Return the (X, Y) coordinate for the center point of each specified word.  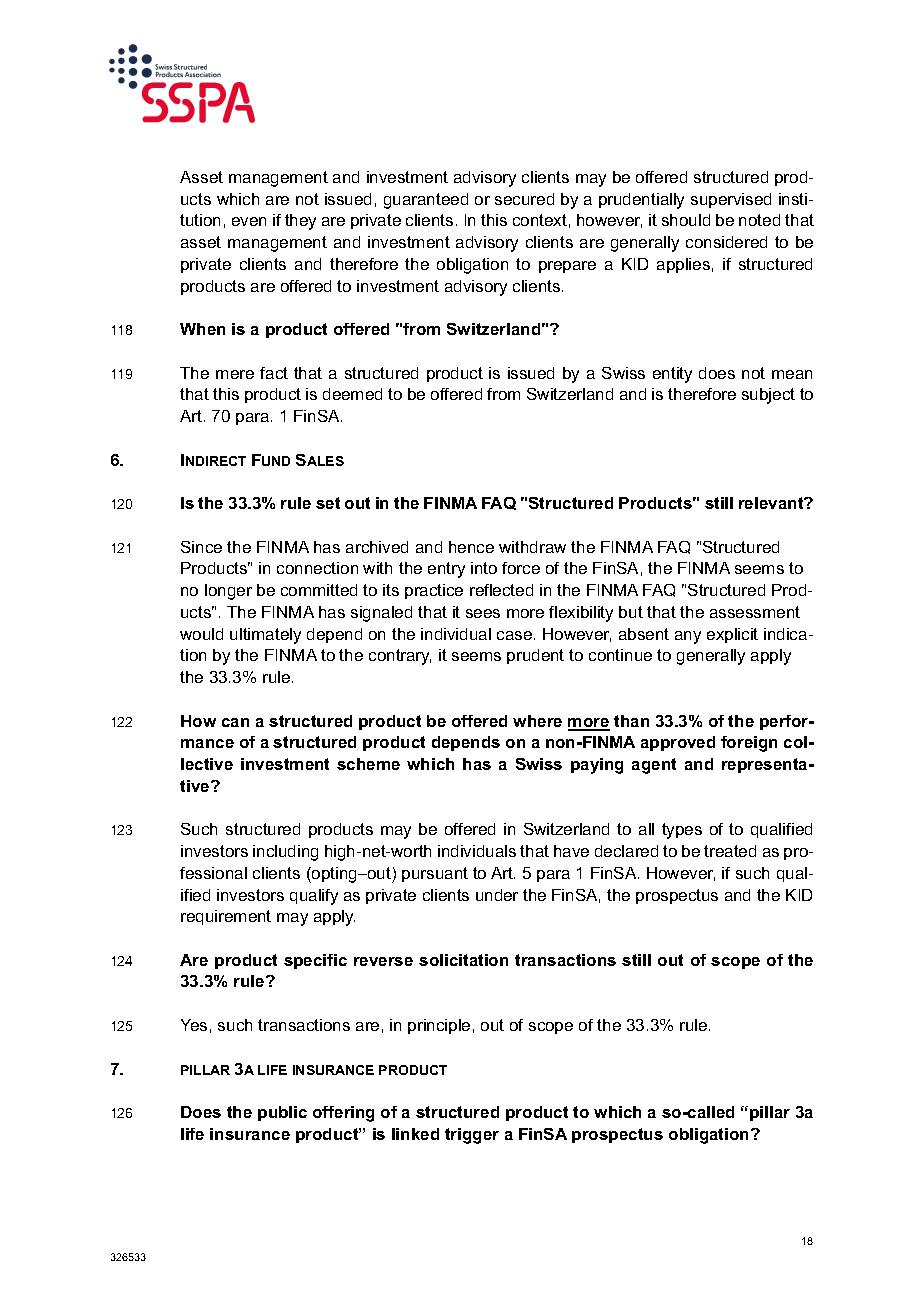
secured (524, 199)
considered (726, 242)
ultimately (265, 636)
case (516, 635)
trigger (472, 1136)
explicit (732, 635)
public (282, 1113)
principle (439, 1026)
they (300, 222)
